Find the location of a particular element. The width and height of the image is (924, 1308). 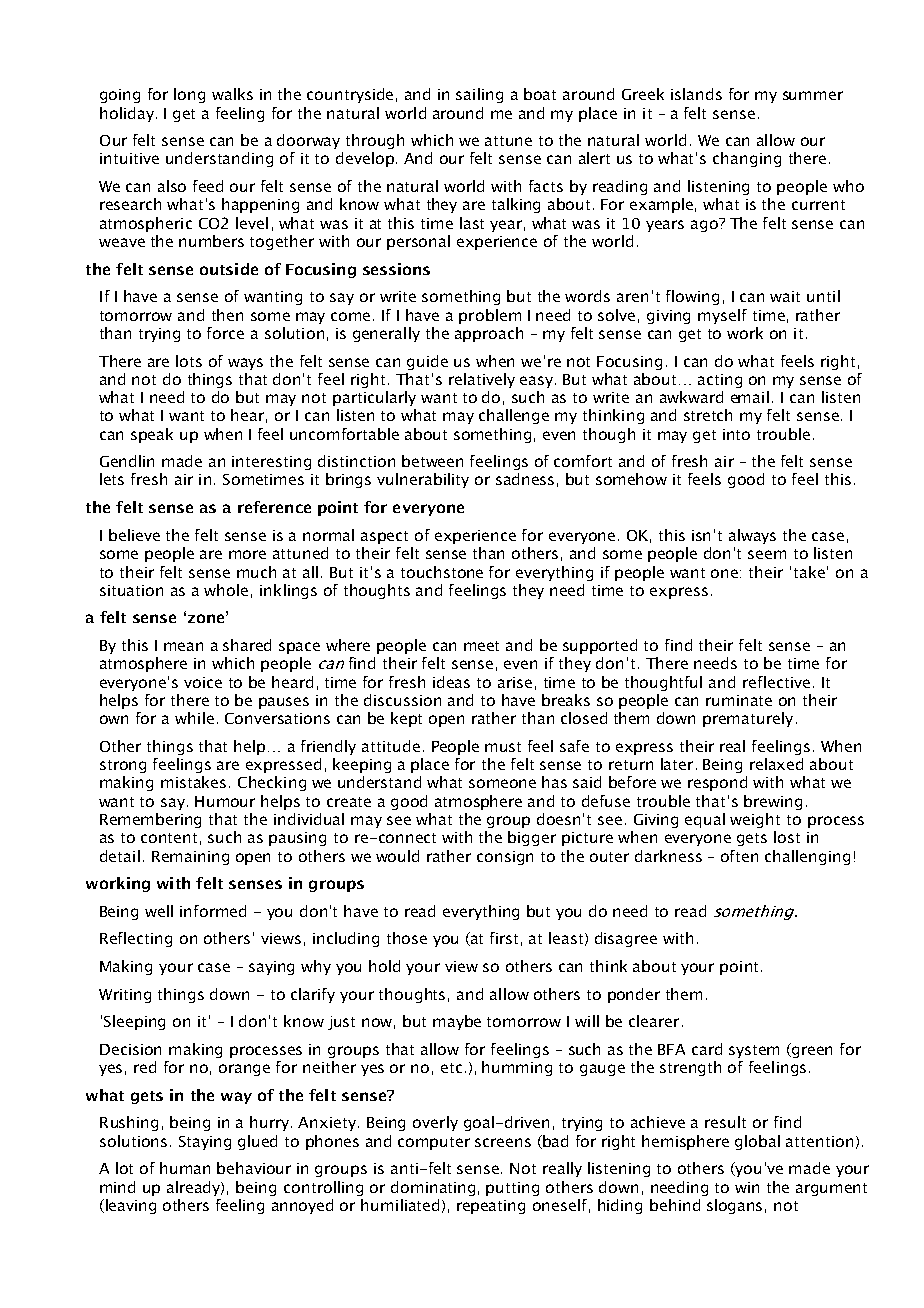

long is located at coordinates (189, 95).
